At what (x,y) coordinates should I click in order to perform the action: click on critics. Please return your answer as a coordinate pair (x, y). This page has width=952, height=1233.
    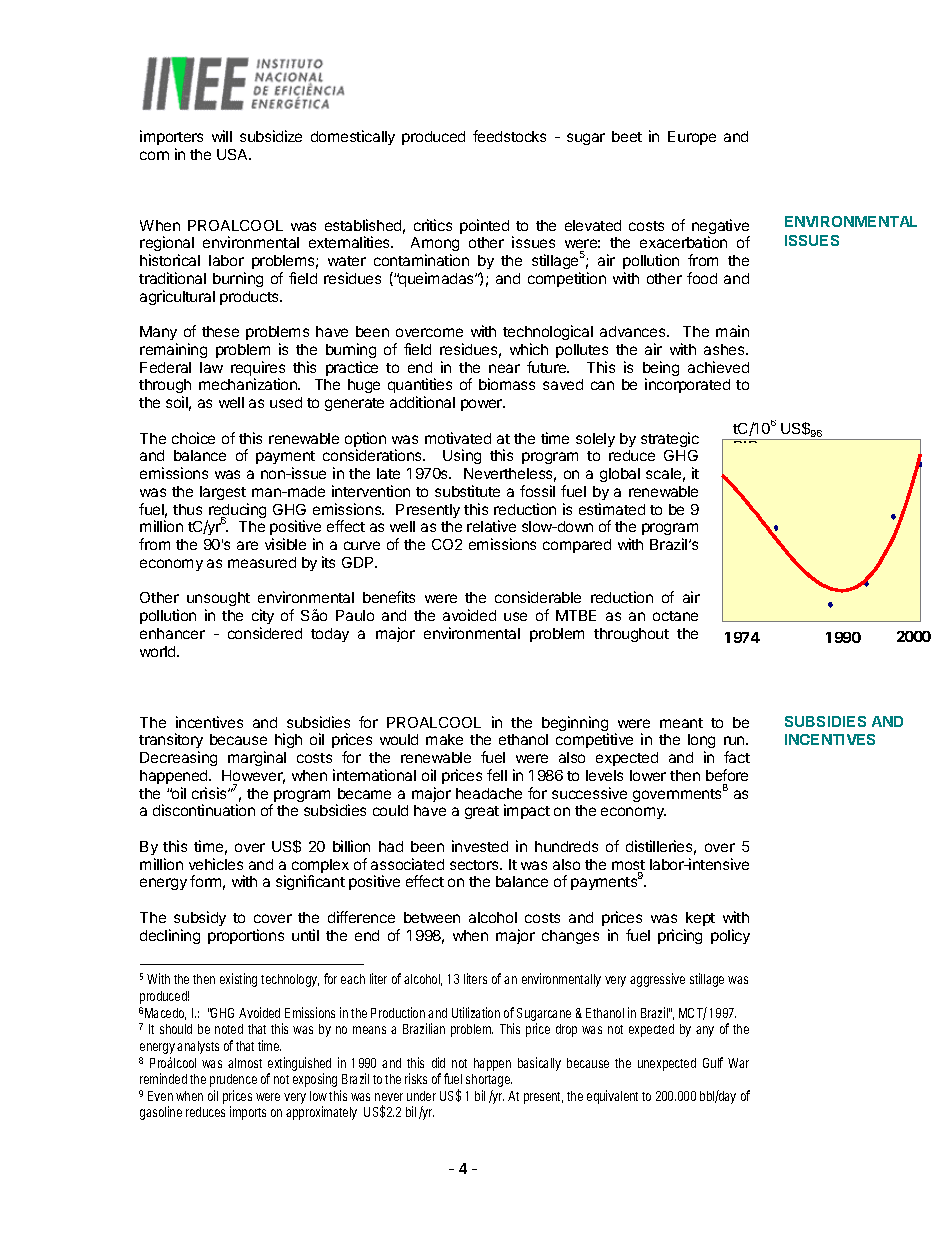
    Looking at the image, I should click on (433, 225).
